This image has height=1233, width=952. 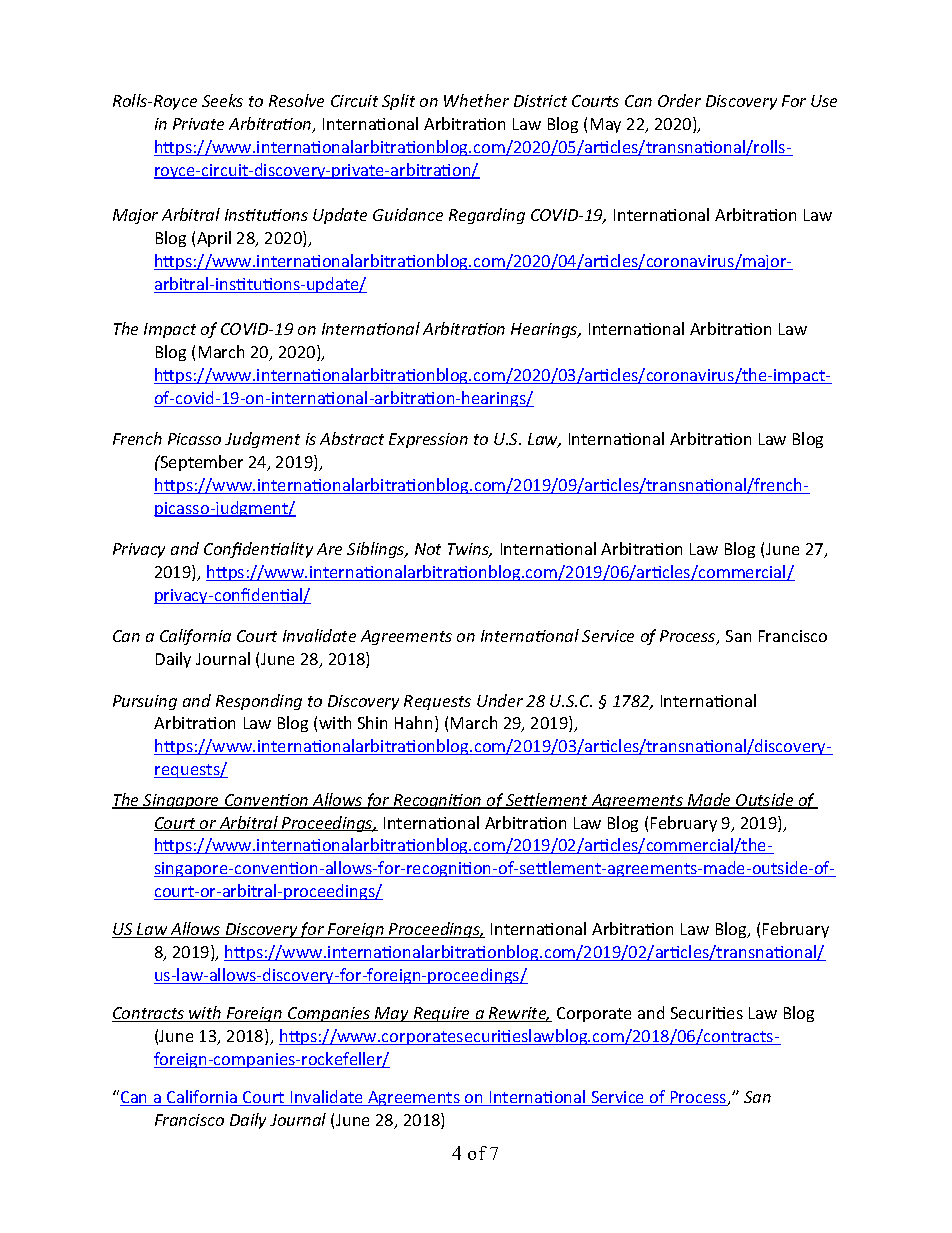 I want to click on Hahn, so click(x=413, y=722).
